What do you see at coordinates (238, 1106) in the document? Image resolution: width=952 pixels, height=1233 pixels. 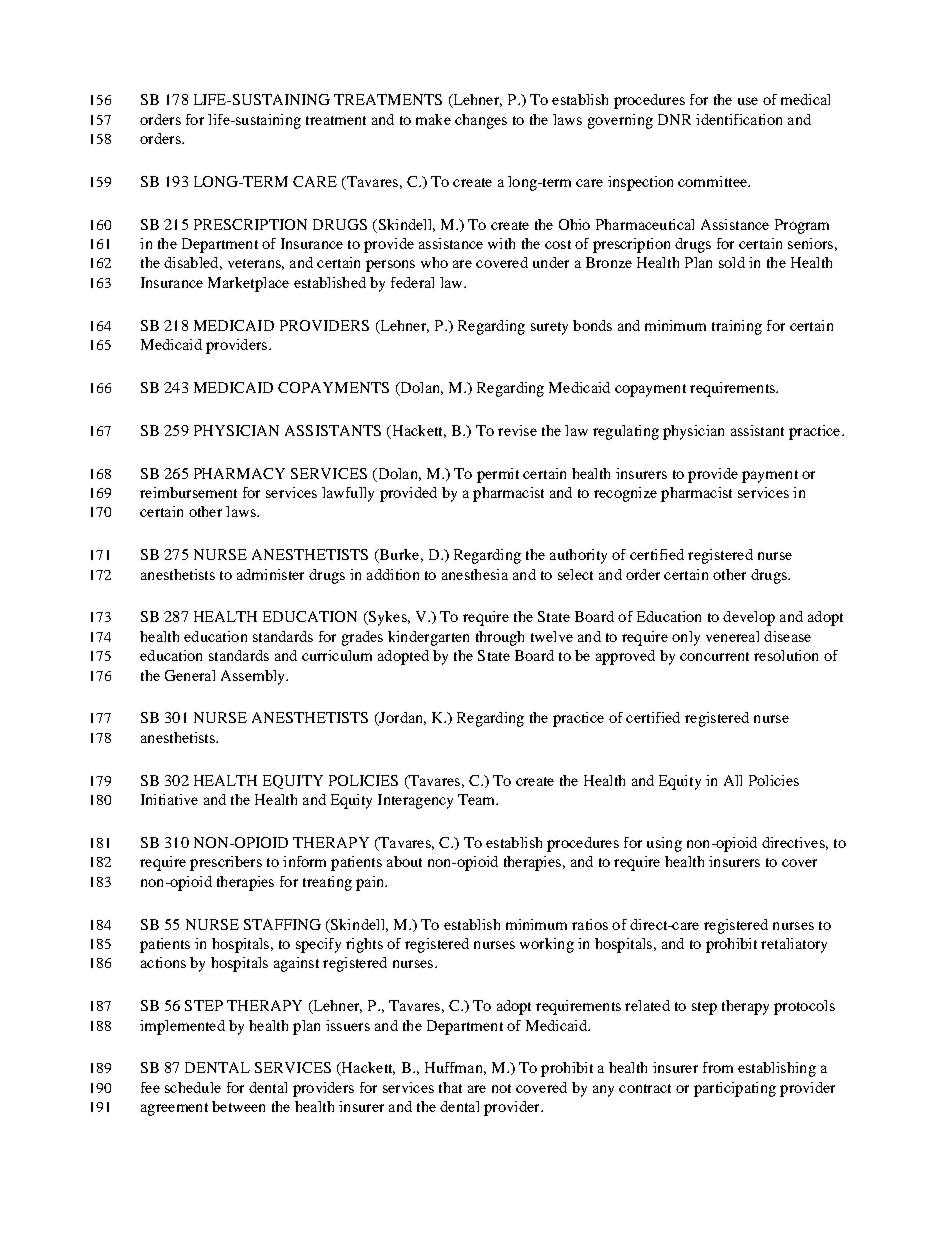 I see `between` at bounding box center [238, 1106].
